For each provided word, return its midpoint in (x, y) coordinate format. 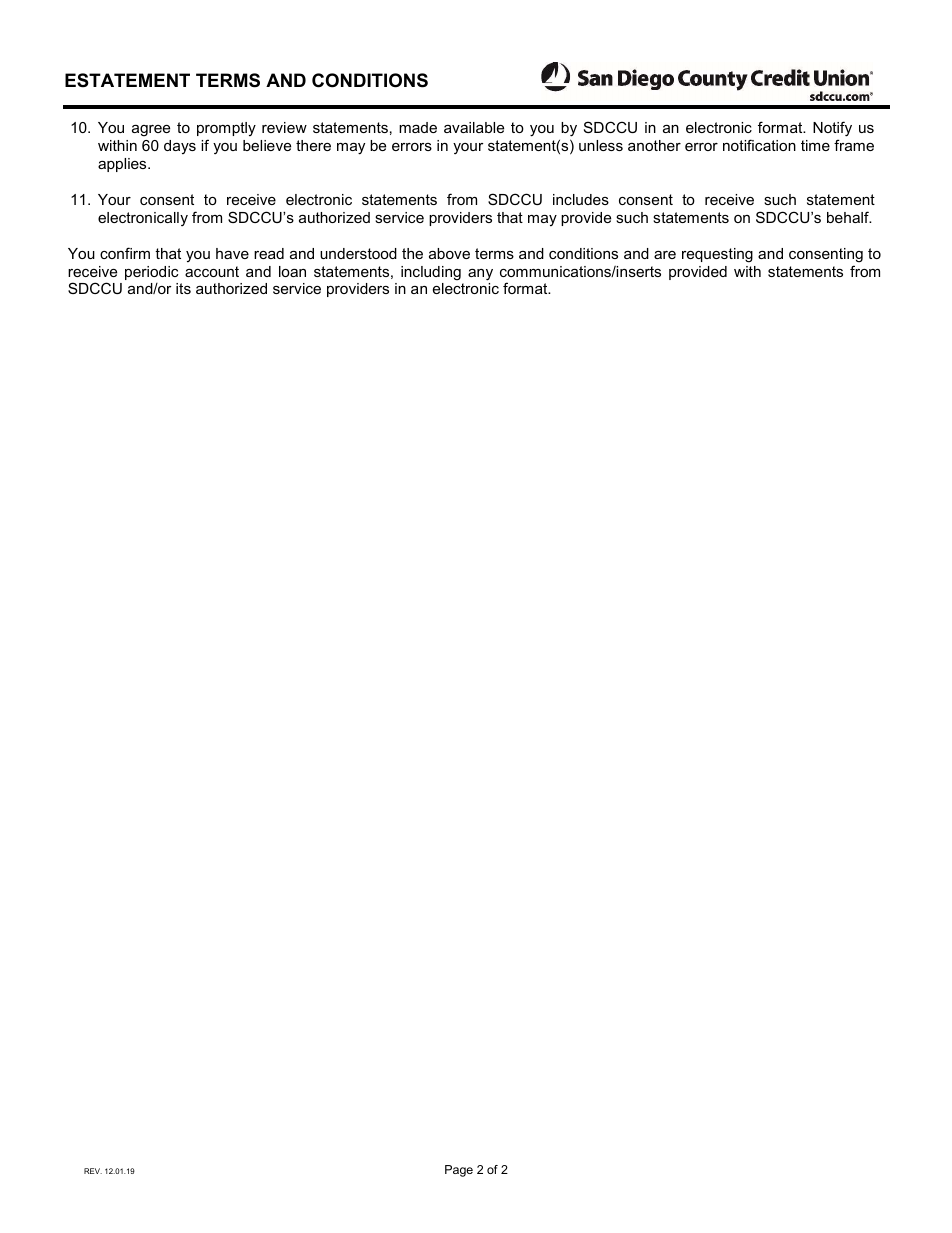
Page (459, 1171)
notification (759, 145)
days (180, 147)
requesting (717, 255)
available (474, 127)
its (183, 288)
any (480, 275)
